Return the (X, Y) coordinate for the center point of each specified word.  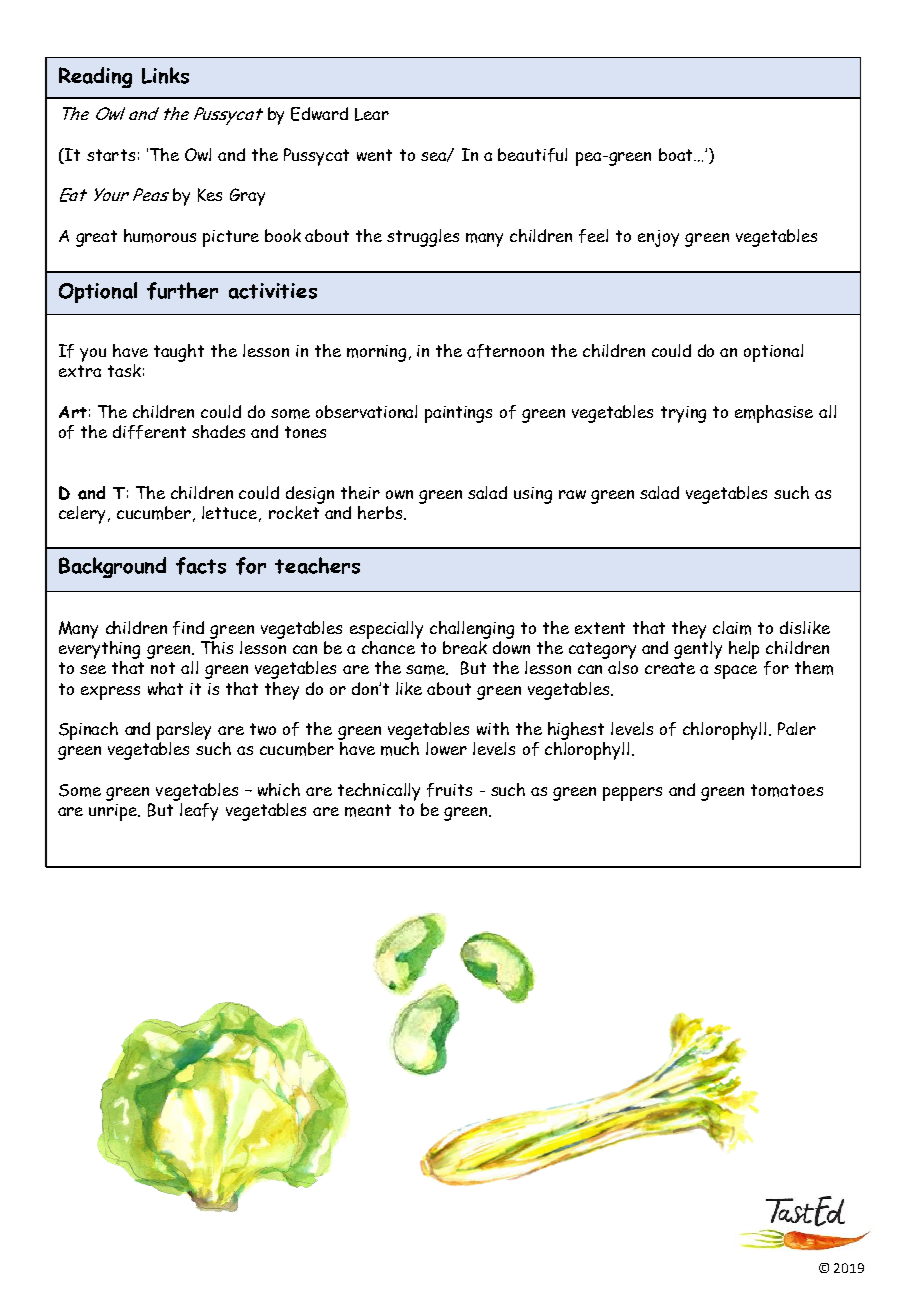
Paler (797, 728)
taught (179, 353)
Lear (372, 114)
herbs (380, 512)
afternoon (505, 351)
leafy (199, 812)
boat (677, 154)
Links (165, 75)
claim (732, 628)
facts (201, 566)
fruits (449, 790)
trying (683, 414)
